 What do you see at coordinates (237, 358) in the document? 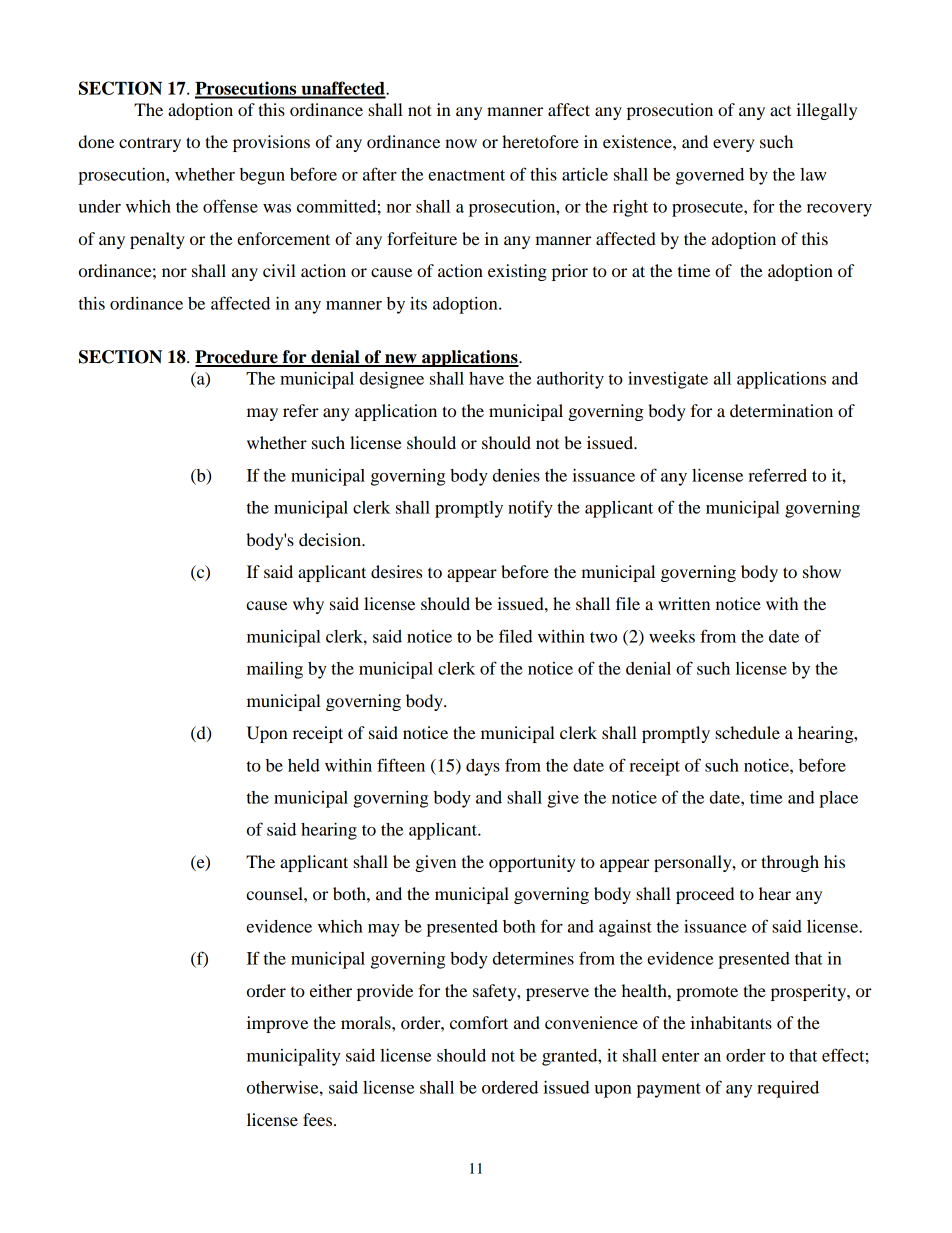
I see `Procedure` at bounding box center [237, 358].
